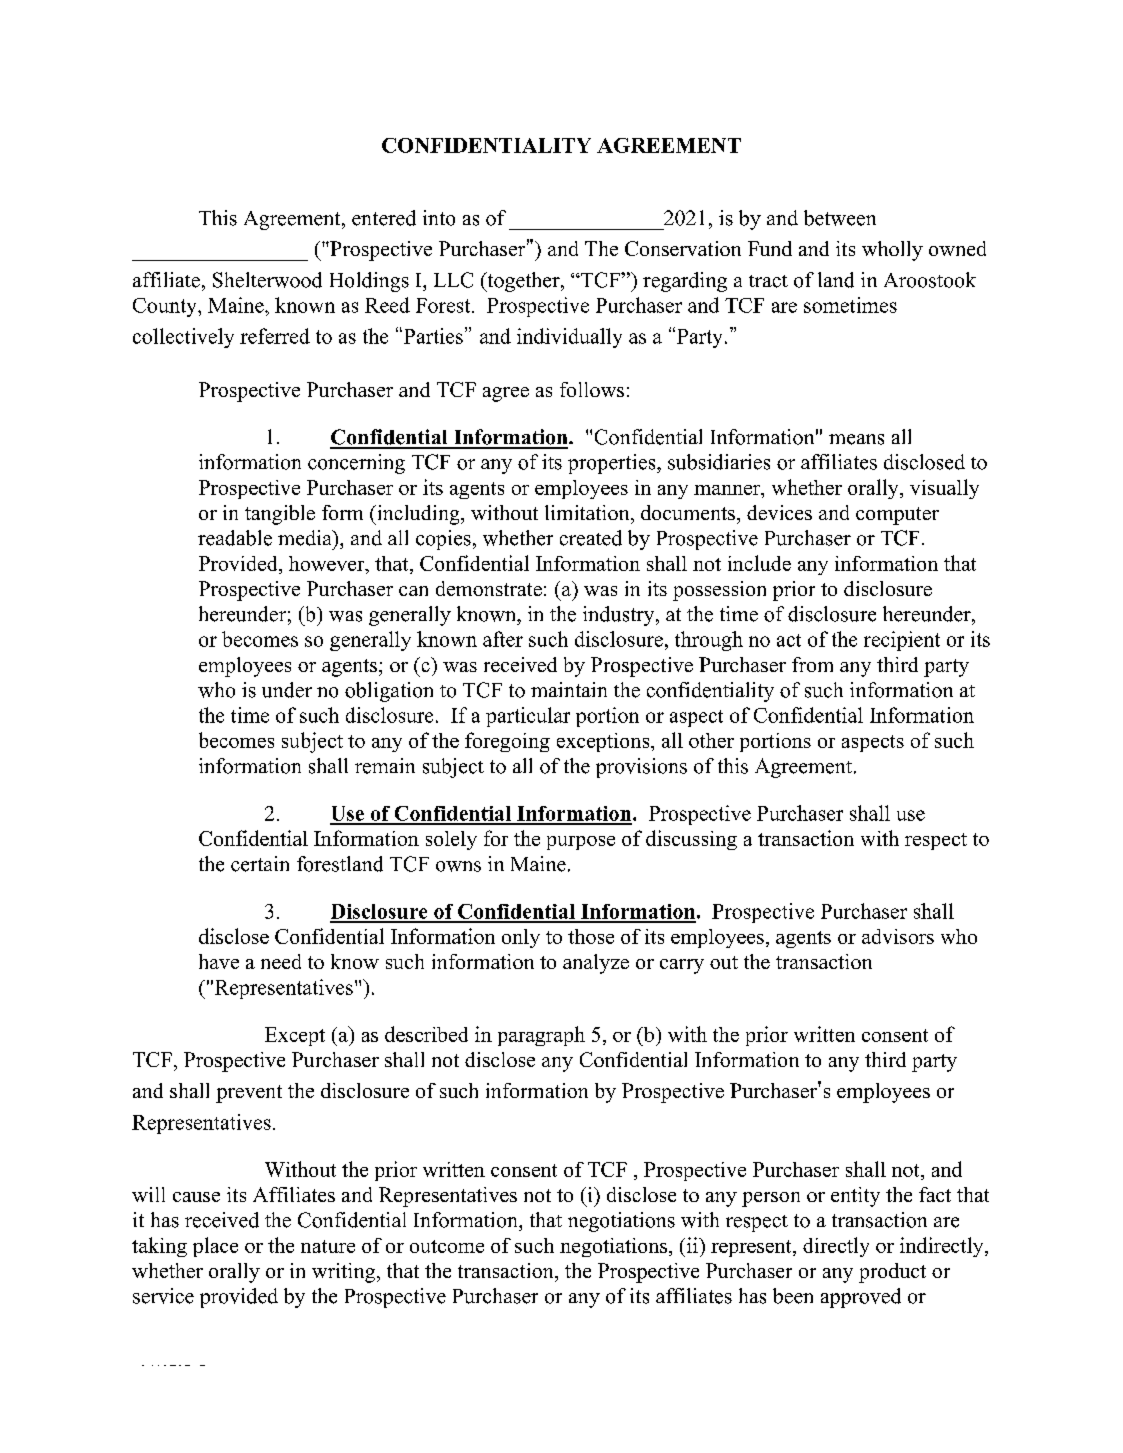 Image resolution: width=1123 pixels, height=1453 pixels. What do you see at coordinates (215, 1247) in the screenshot?
I see `place` at bounding box center [215, 1247].
